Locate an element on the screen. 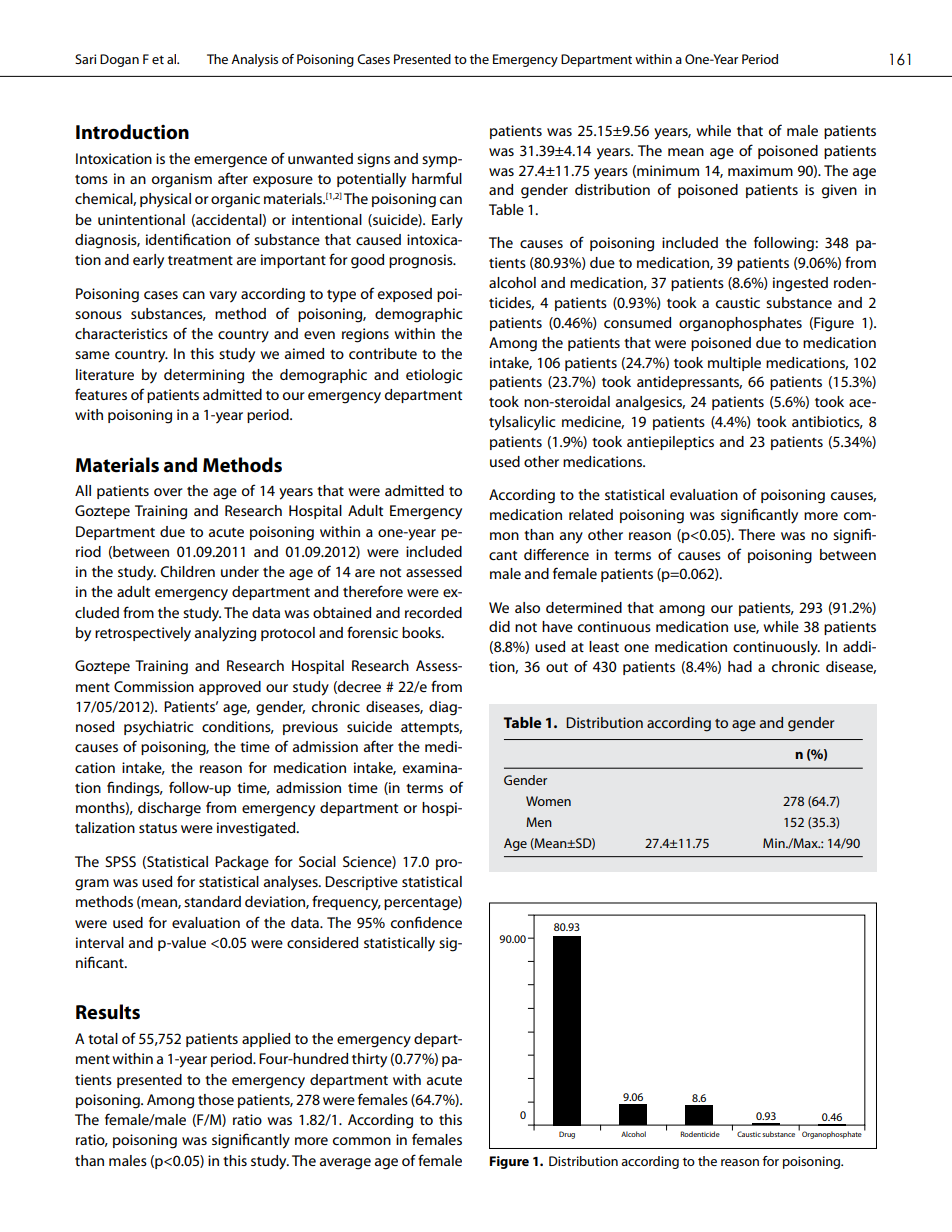 The width and height of the screenshot is (952, 1232). common is located at coordinates (362, 1141).
